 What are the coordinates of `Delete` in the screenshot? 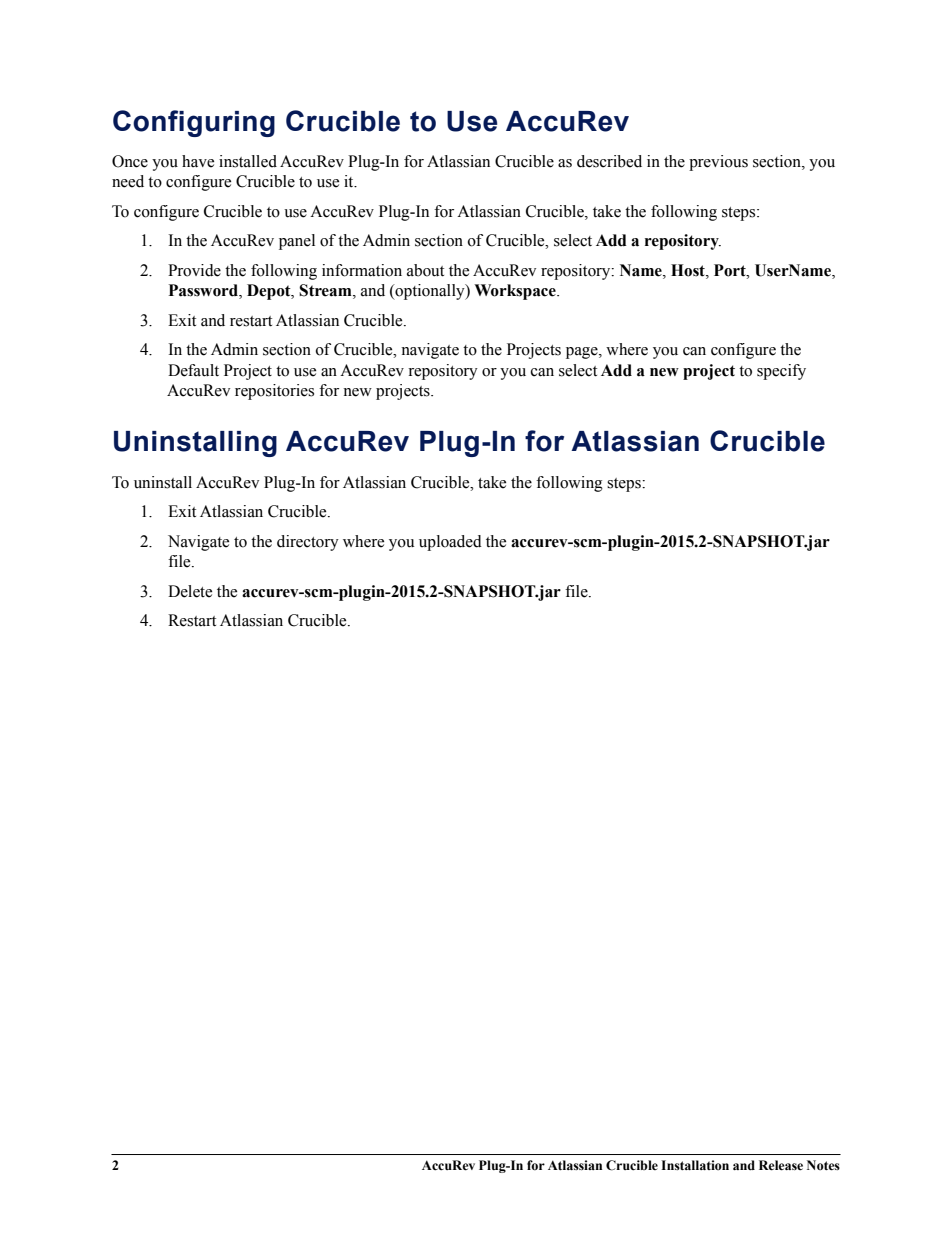 It's located at (190, 591).
